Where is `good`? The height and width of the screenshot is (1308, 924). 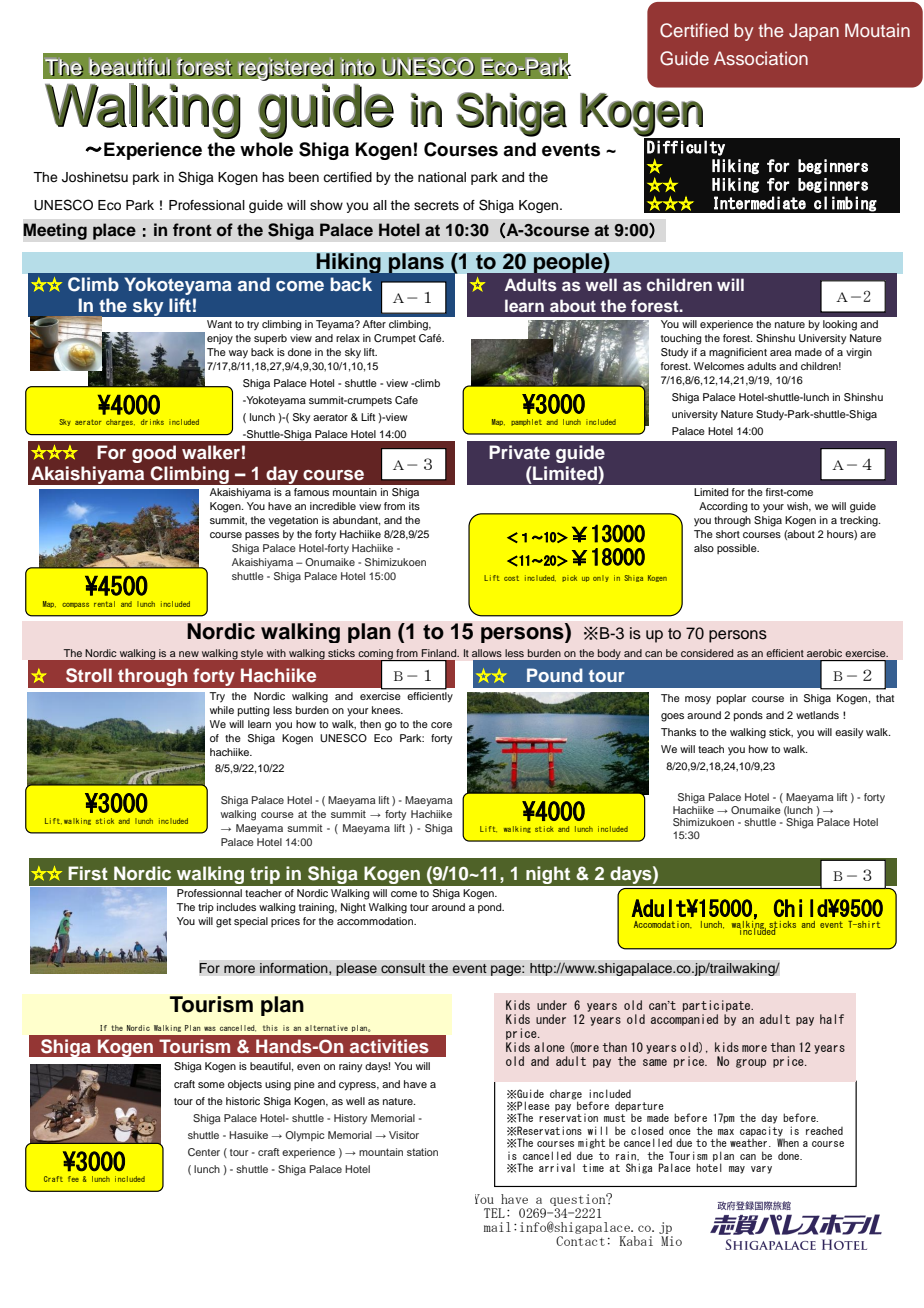 good is located at coordinates (154, 454).
